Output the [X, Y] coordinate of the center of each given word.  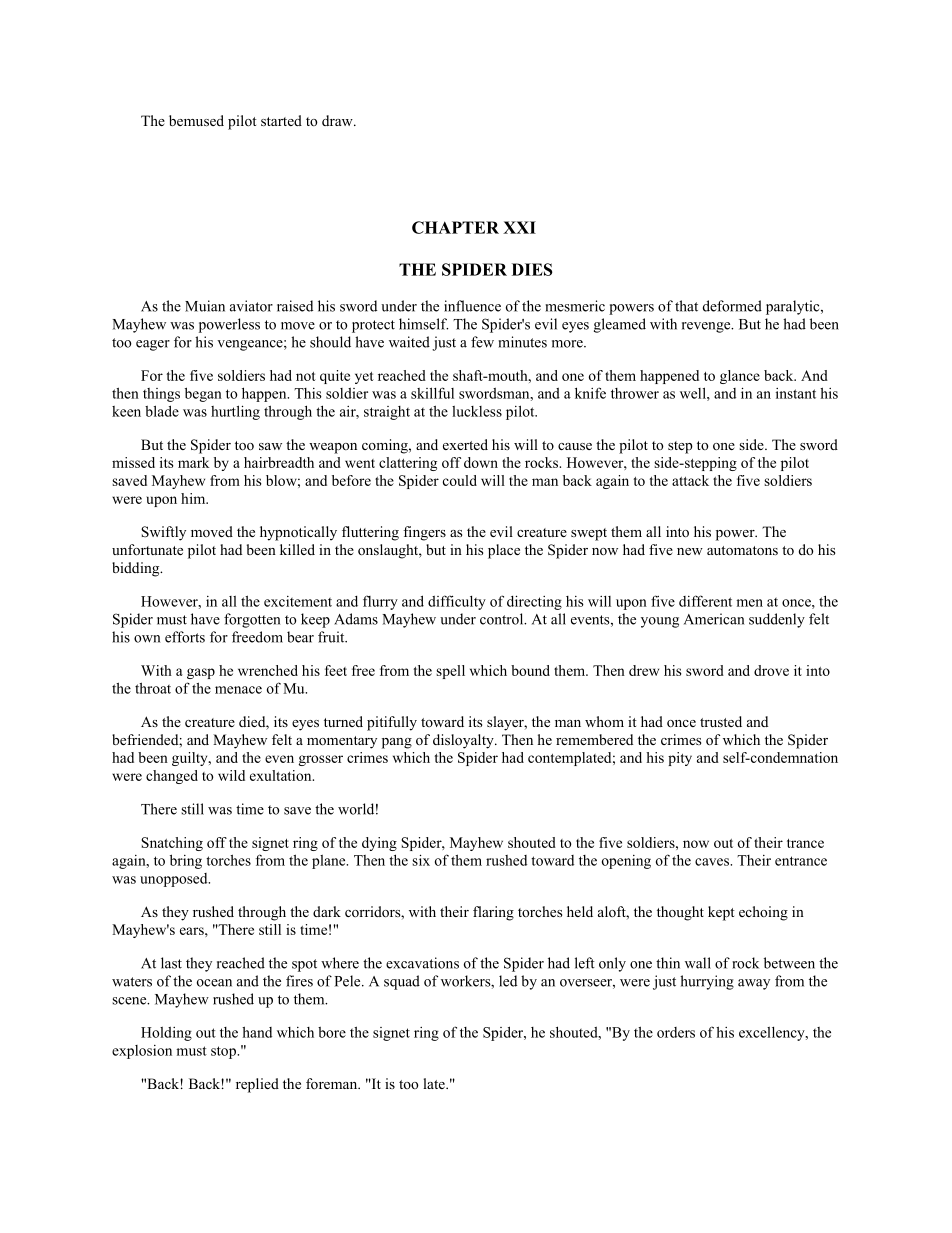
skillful [432, 393]
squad [402, 982]
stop [224, 1052]
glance [740, 377]
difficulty [457, 602]
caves [713, 862]
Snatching [172, 844]
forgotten [252, 620]
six [421, 860]
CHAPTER [455, 227]
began [203, 394]
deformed [732, 306]
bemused [196, 120]
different [705, 601]
